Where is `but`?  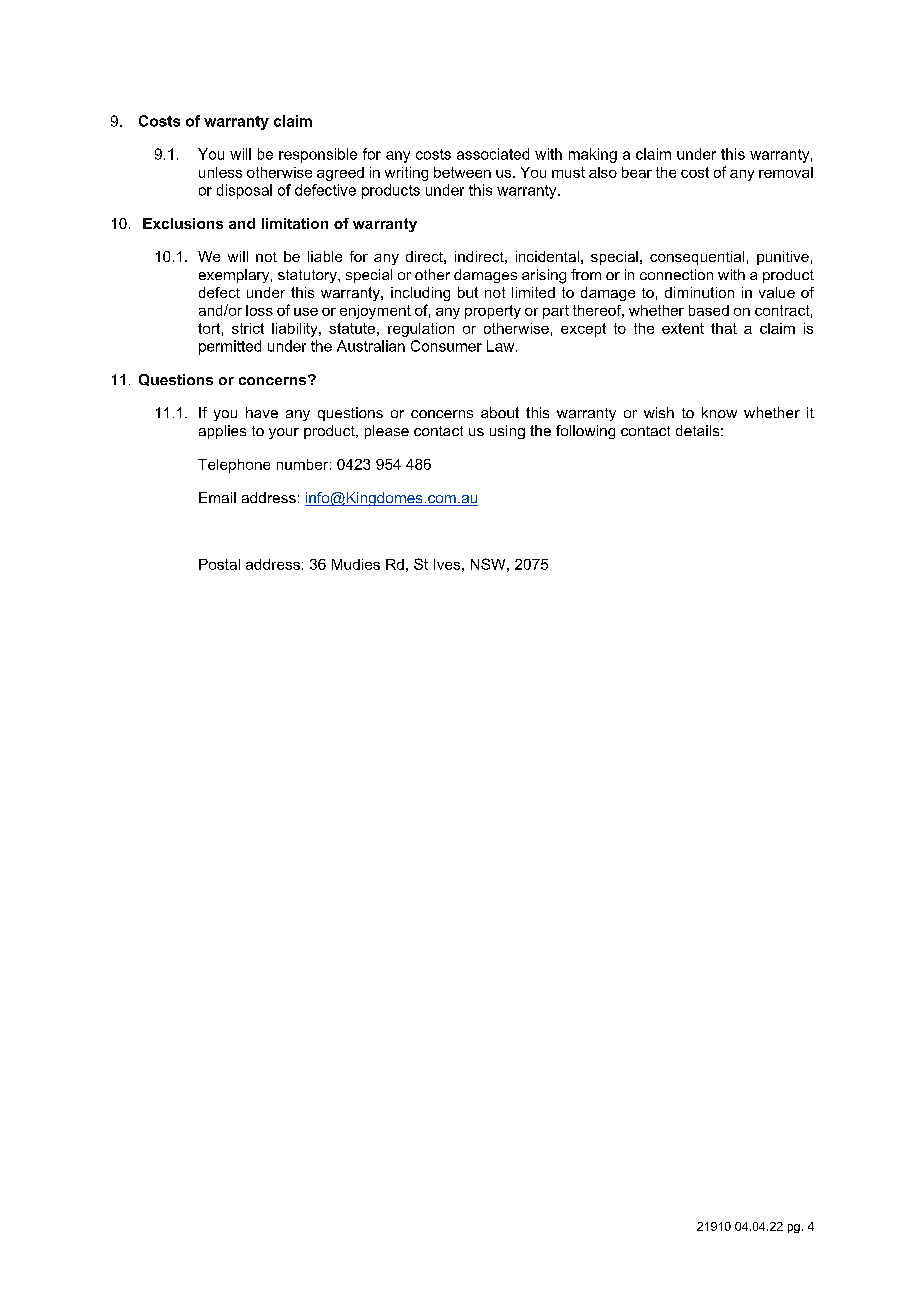
but is located at coordinates (468, 292).
